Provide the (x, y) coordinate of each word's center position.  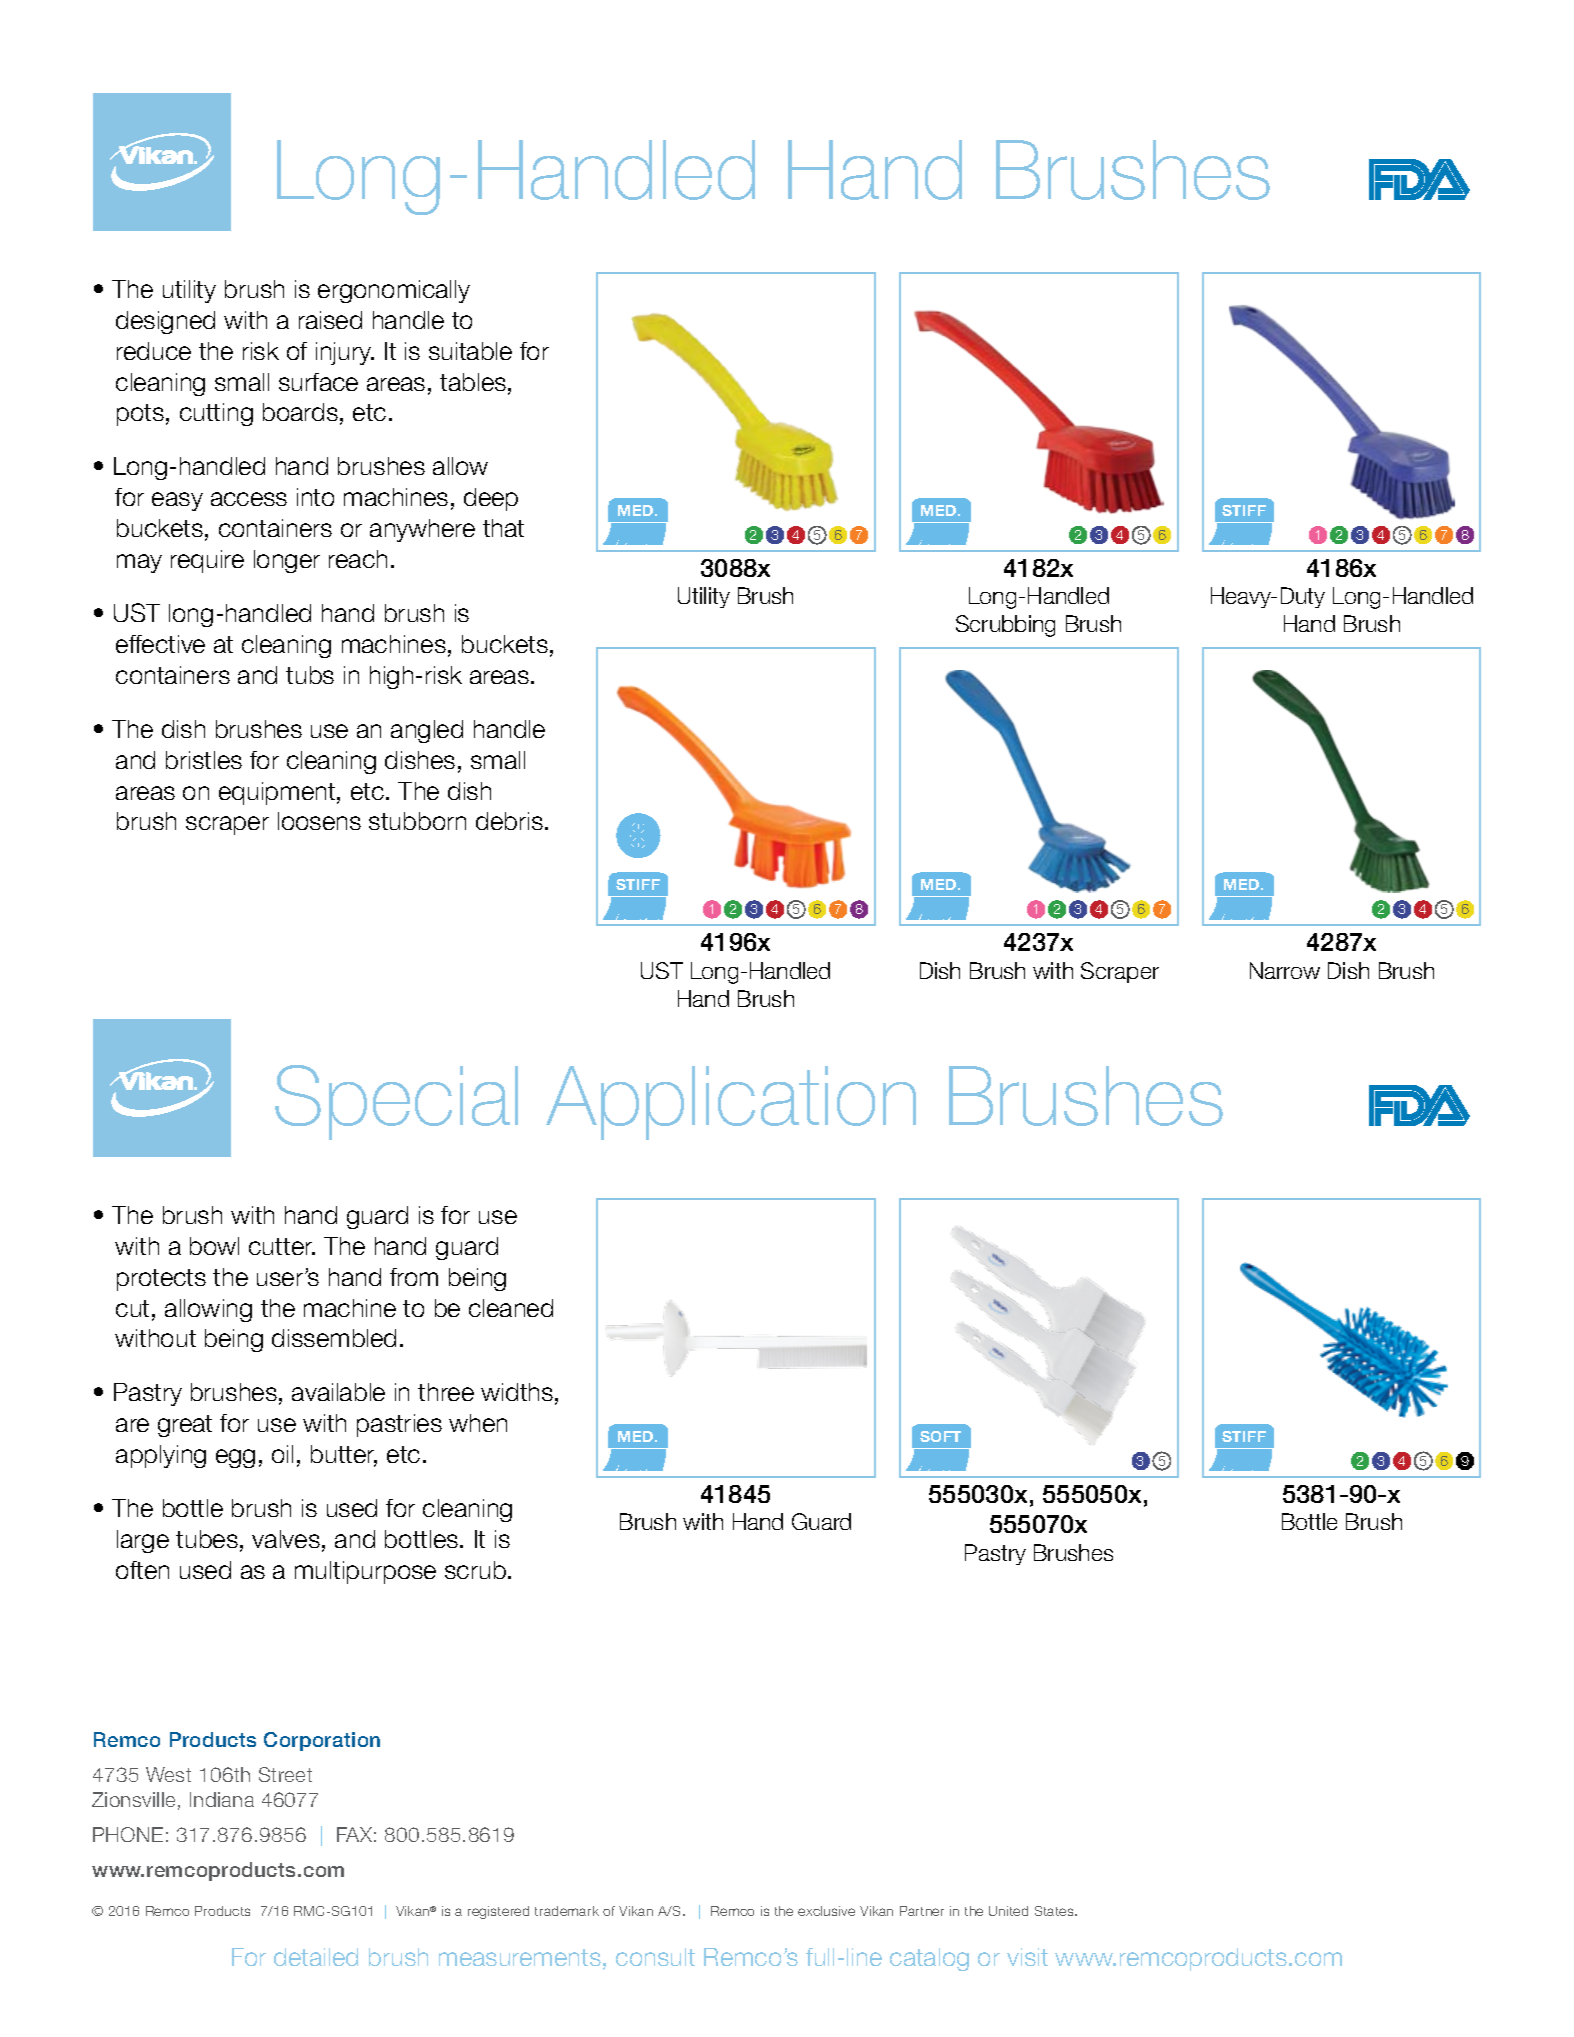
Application (731, 1103)
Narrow (1285, 970)
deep (491, 499)
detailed (316, 1957)
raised (330, 320)
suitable (470, 351)
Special (396, 1102)
